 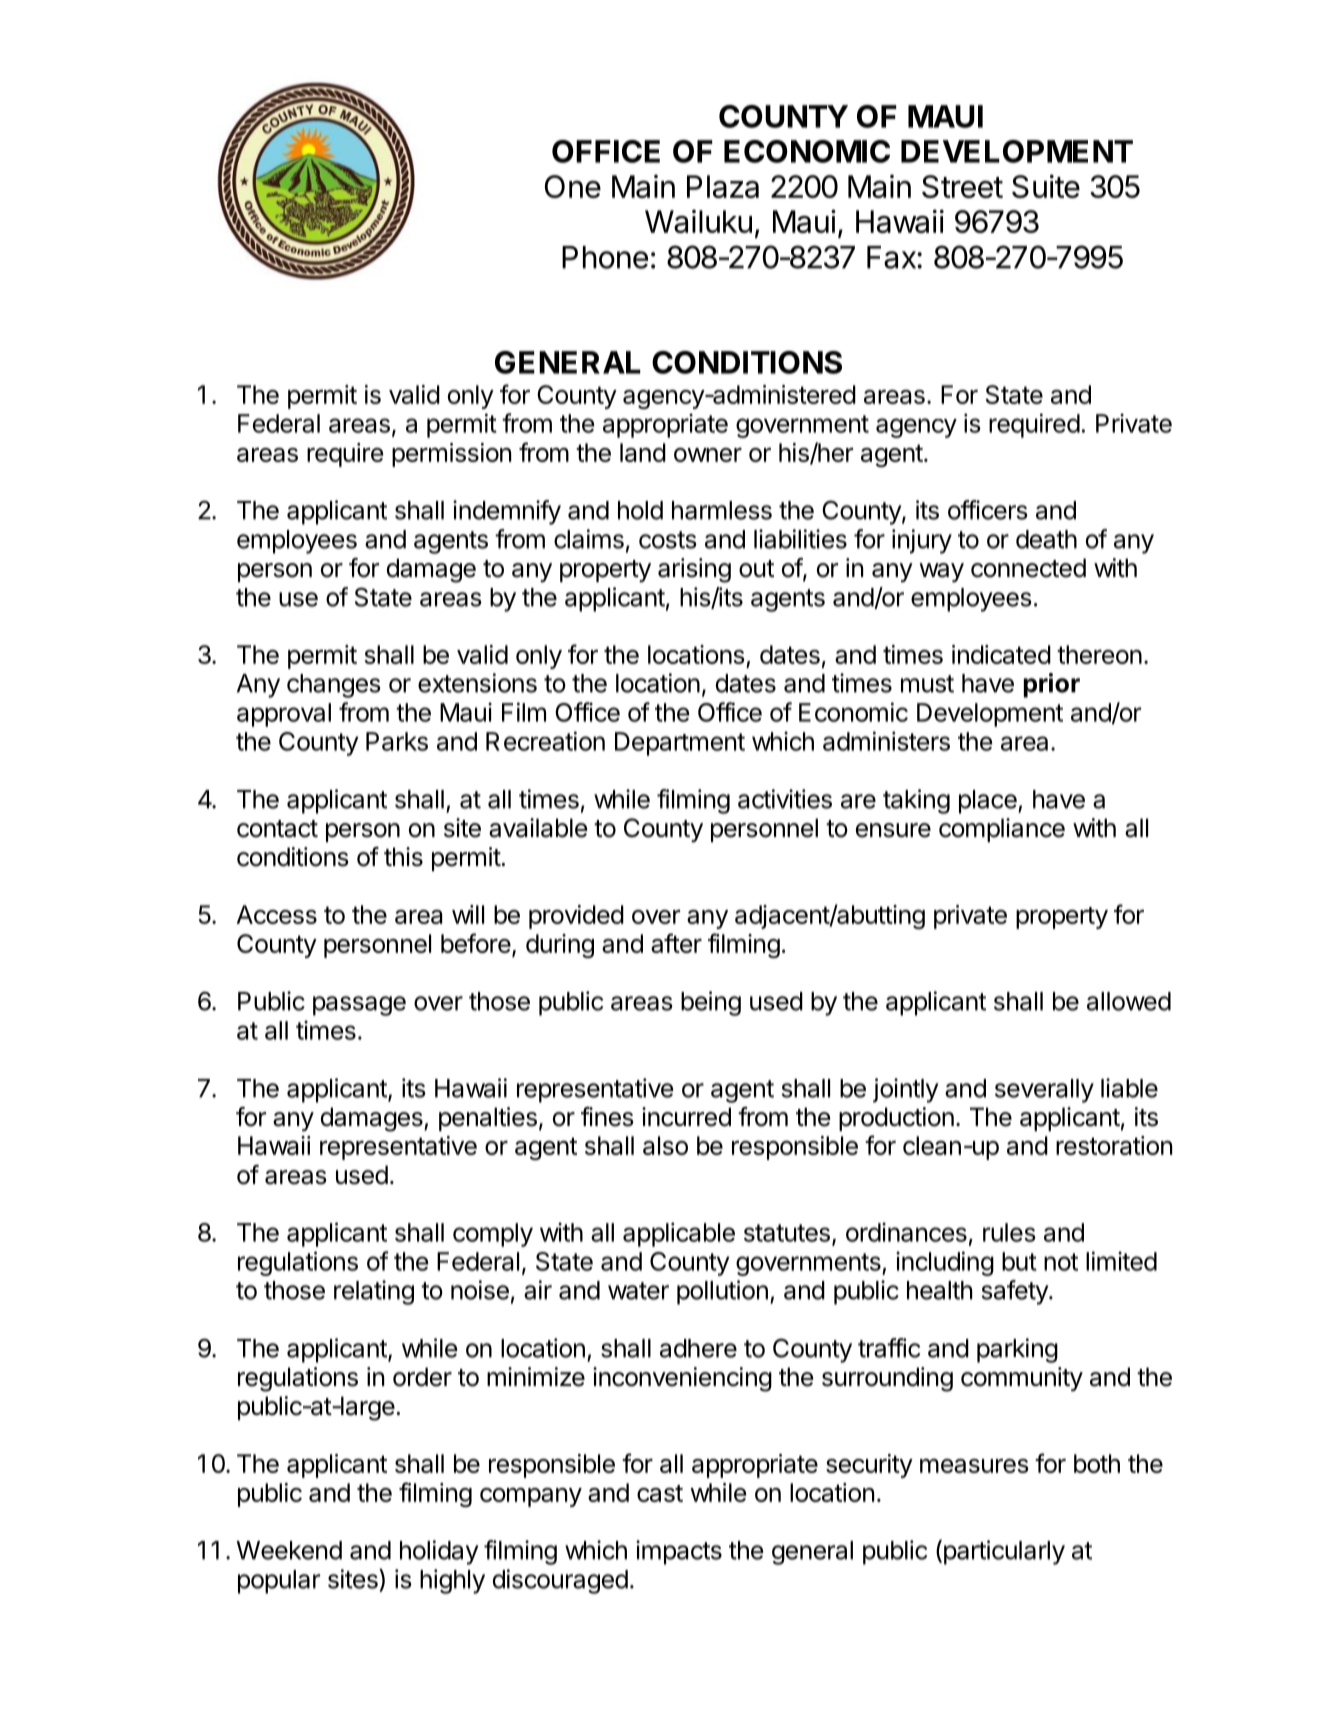 I want to click on severally, so click(x=1044, y=1091).
